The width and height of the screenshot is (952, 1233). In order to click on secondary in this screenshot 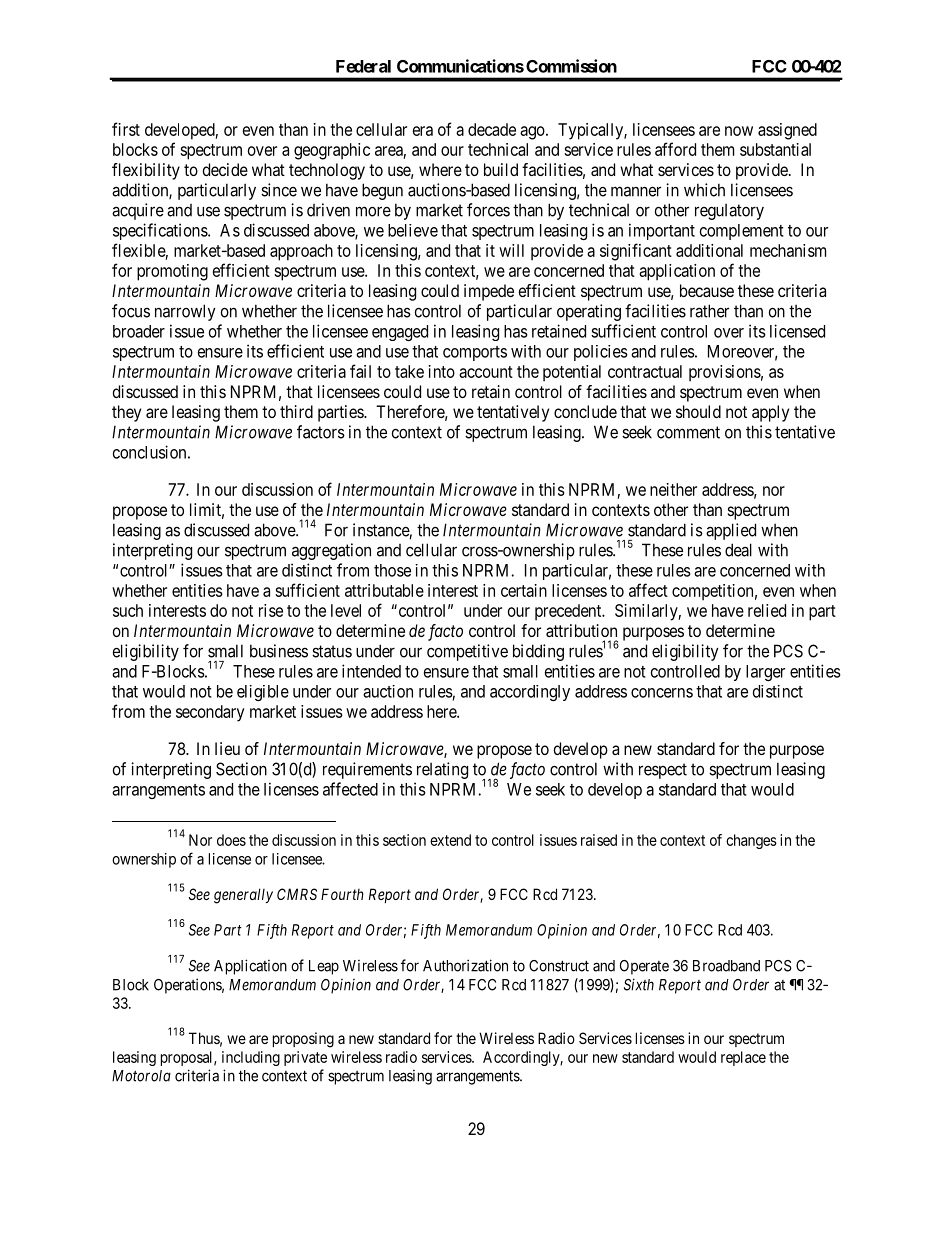, I will do `click(210, 713)`.
